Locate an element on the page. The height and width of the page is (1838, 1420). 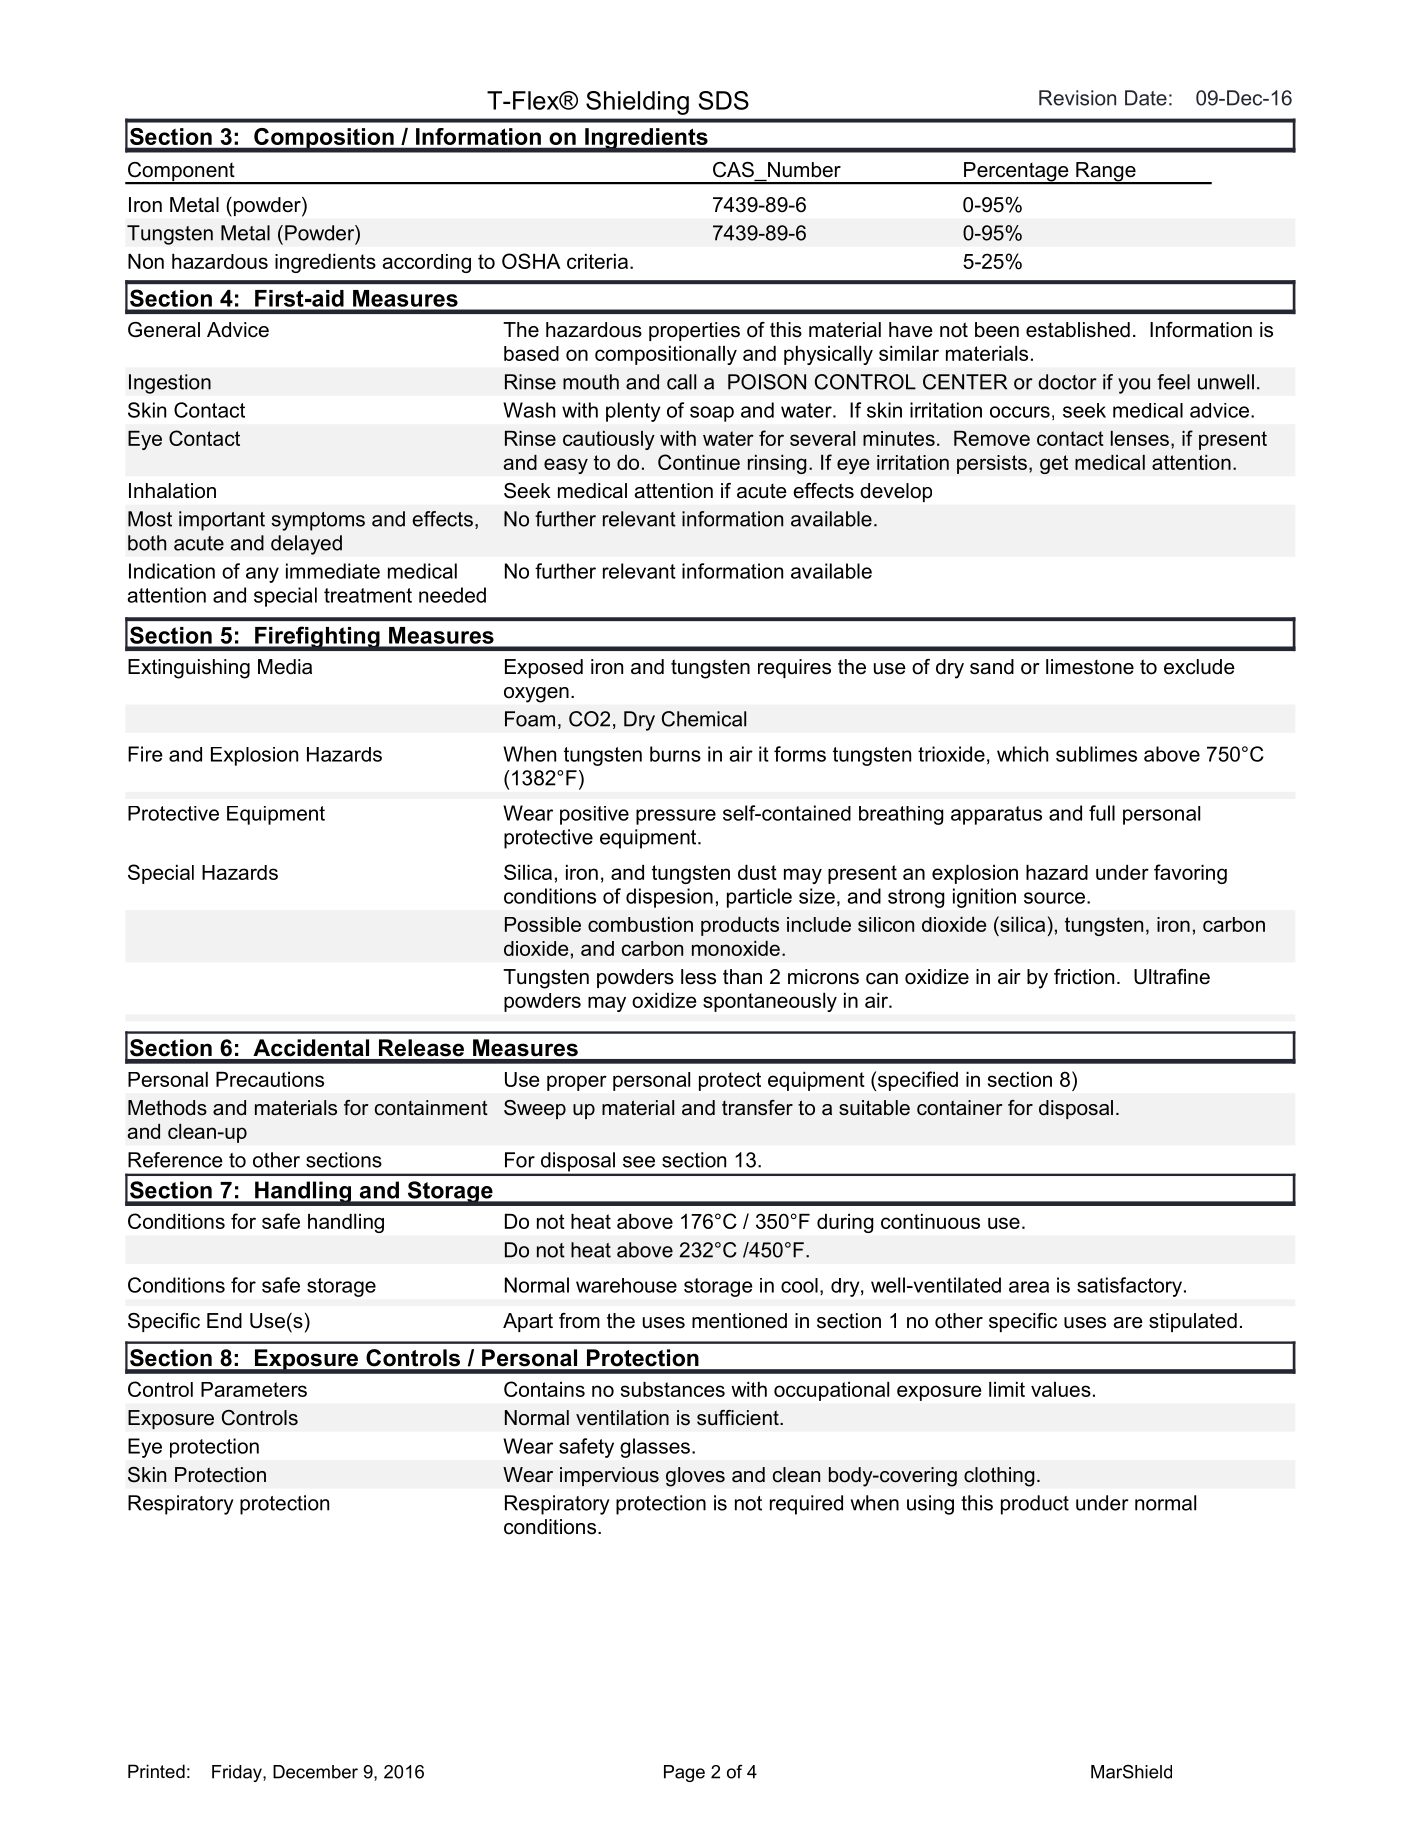
Page is located at coordinates (684, 1773).
